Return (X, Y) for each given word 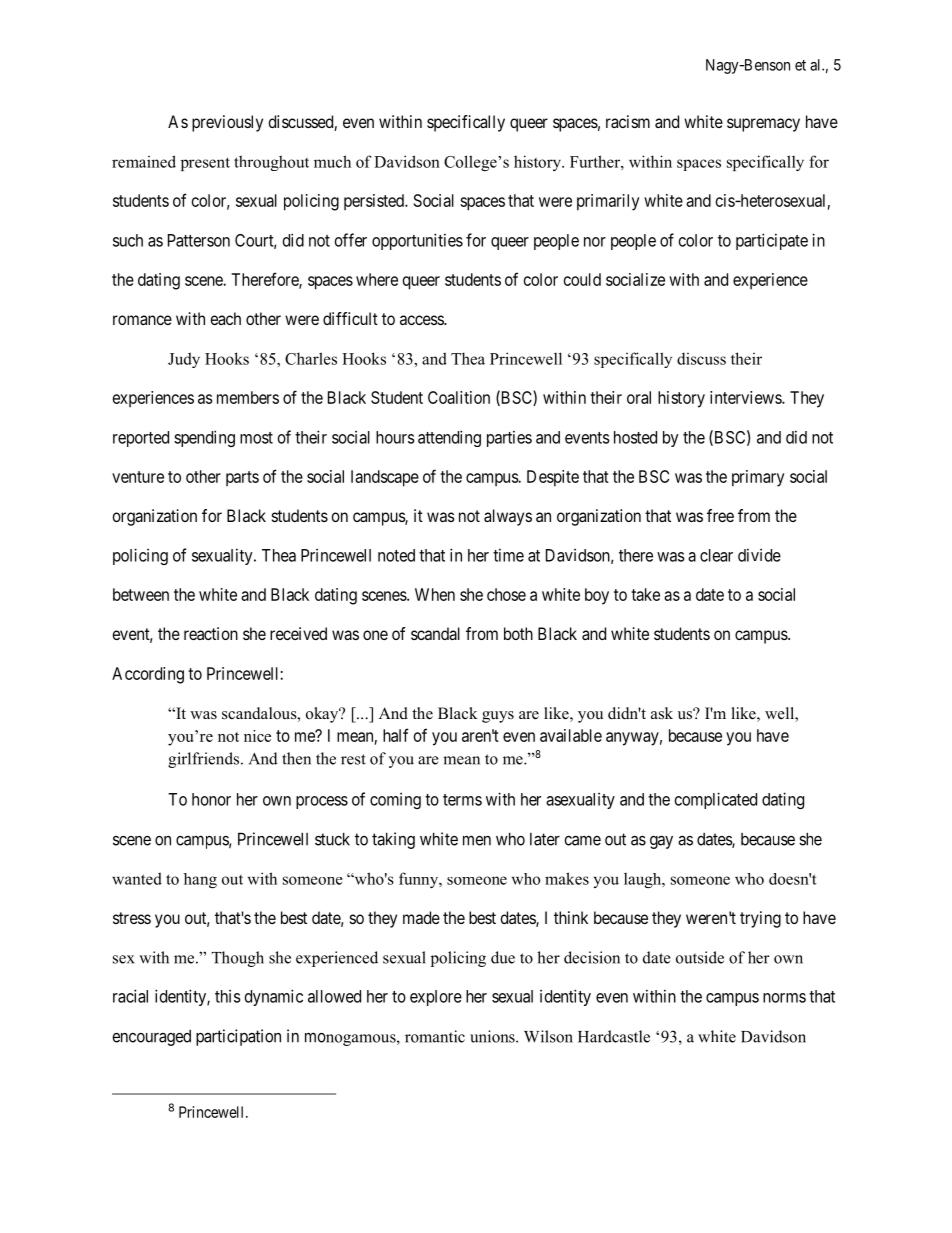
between (141, 594)
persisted (375, 202)
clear (716, 555)
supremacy (763, 125)
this (228, 996)
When (435, 594)
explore (436, 998)
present (205, 164)
